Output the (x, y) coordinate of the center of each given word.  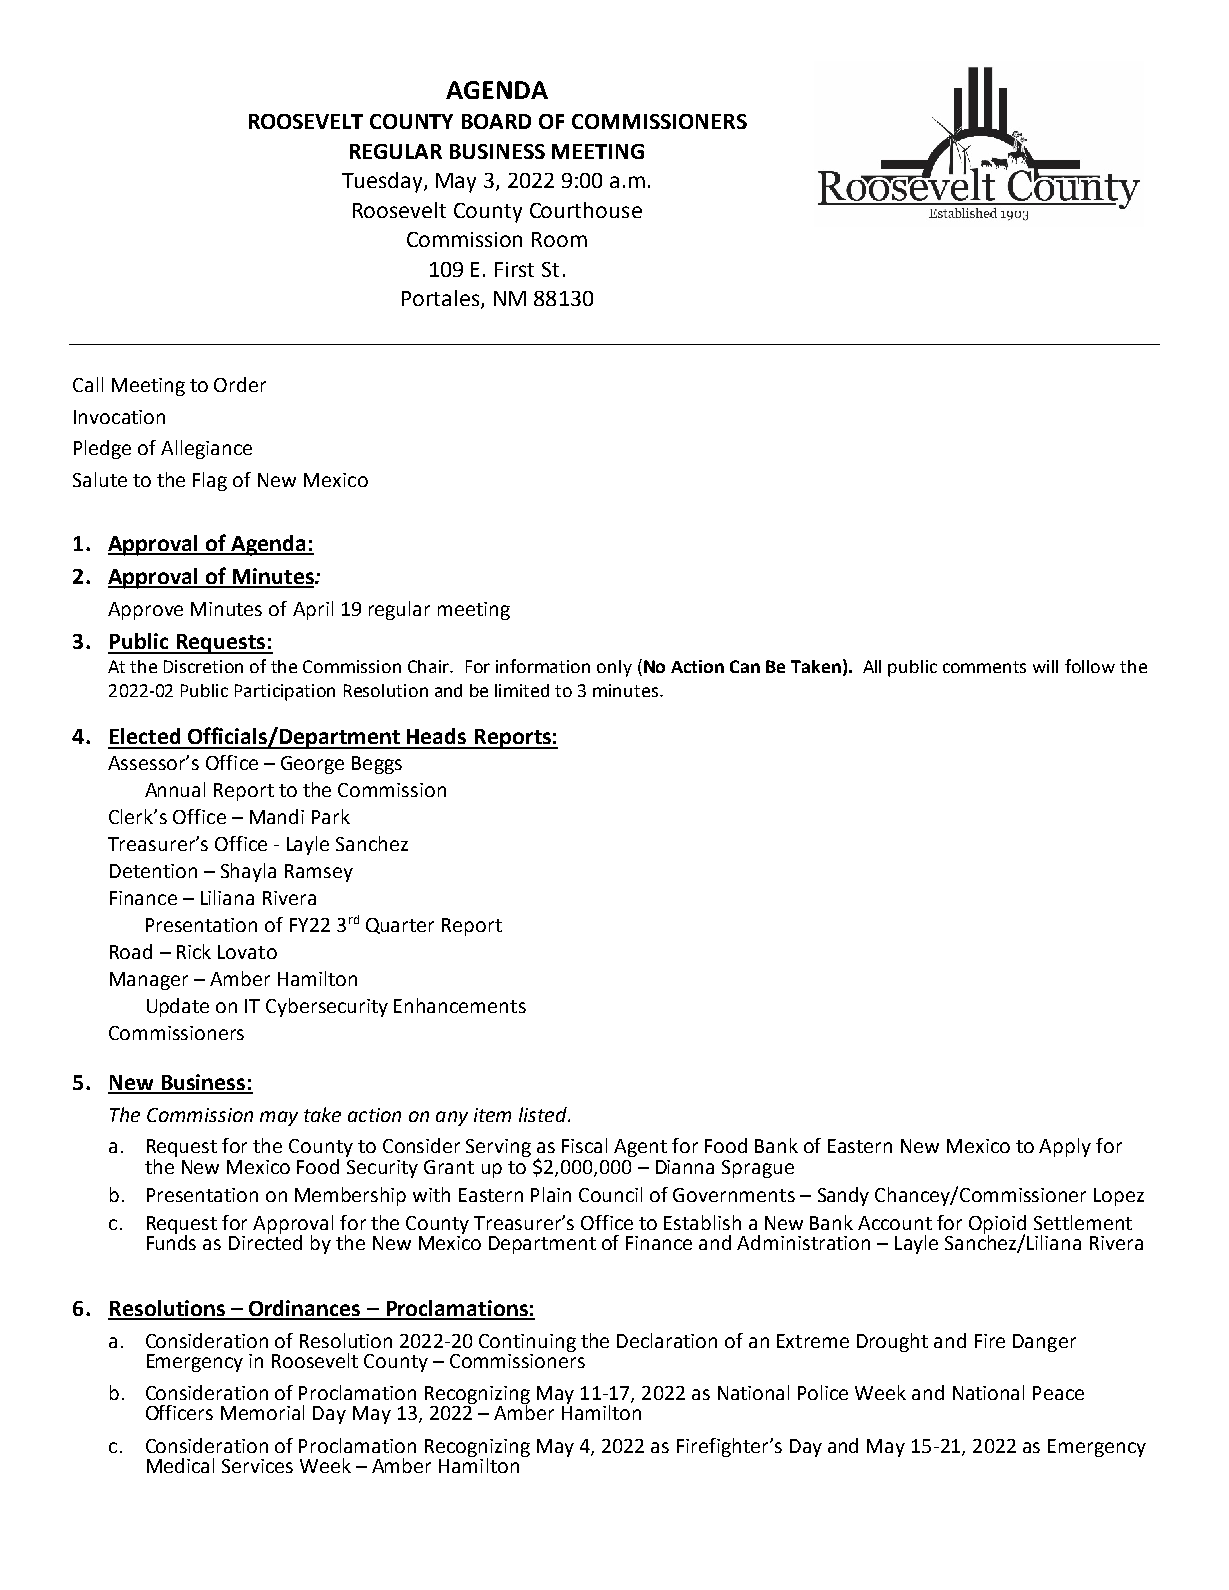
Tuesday (383, 182)
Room (559, 239)
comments (984, 667)
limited (522, 690)
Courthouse (586, 210)
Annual (175, 789)
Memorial (262, 1412)
